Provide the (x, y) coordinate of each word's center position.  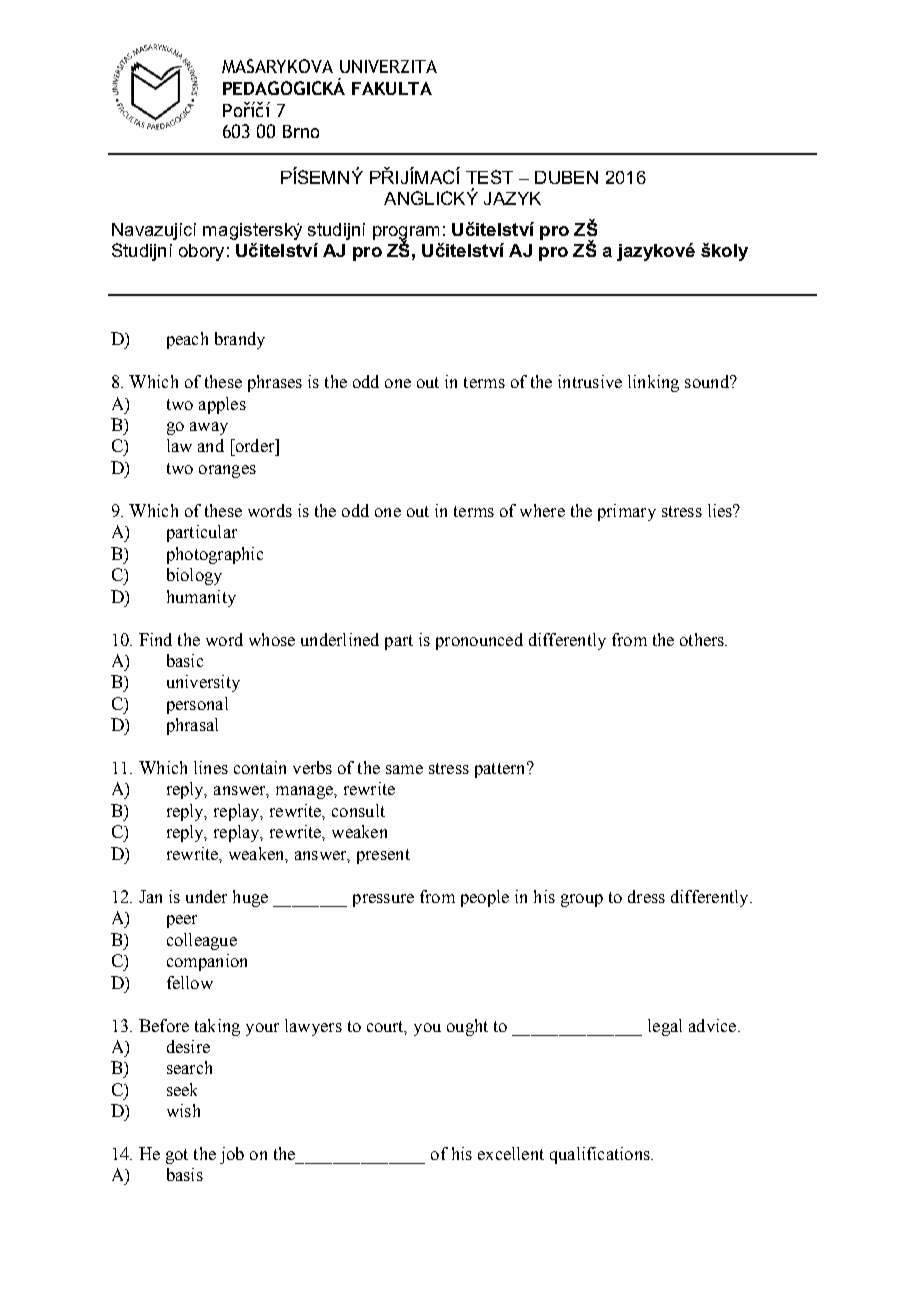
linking (653, 383)
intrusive (590, 381)
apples (222, 405)
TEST (489, 177)
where (542, 510)
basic (185, 660)
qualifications (601, 1155)
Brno (301, 131)
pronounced (479, 641)
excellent (511, 1153)
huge (250, 898)
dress (646, 896)
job (232, 1155)
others (703, 639)
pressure (383, 900)
